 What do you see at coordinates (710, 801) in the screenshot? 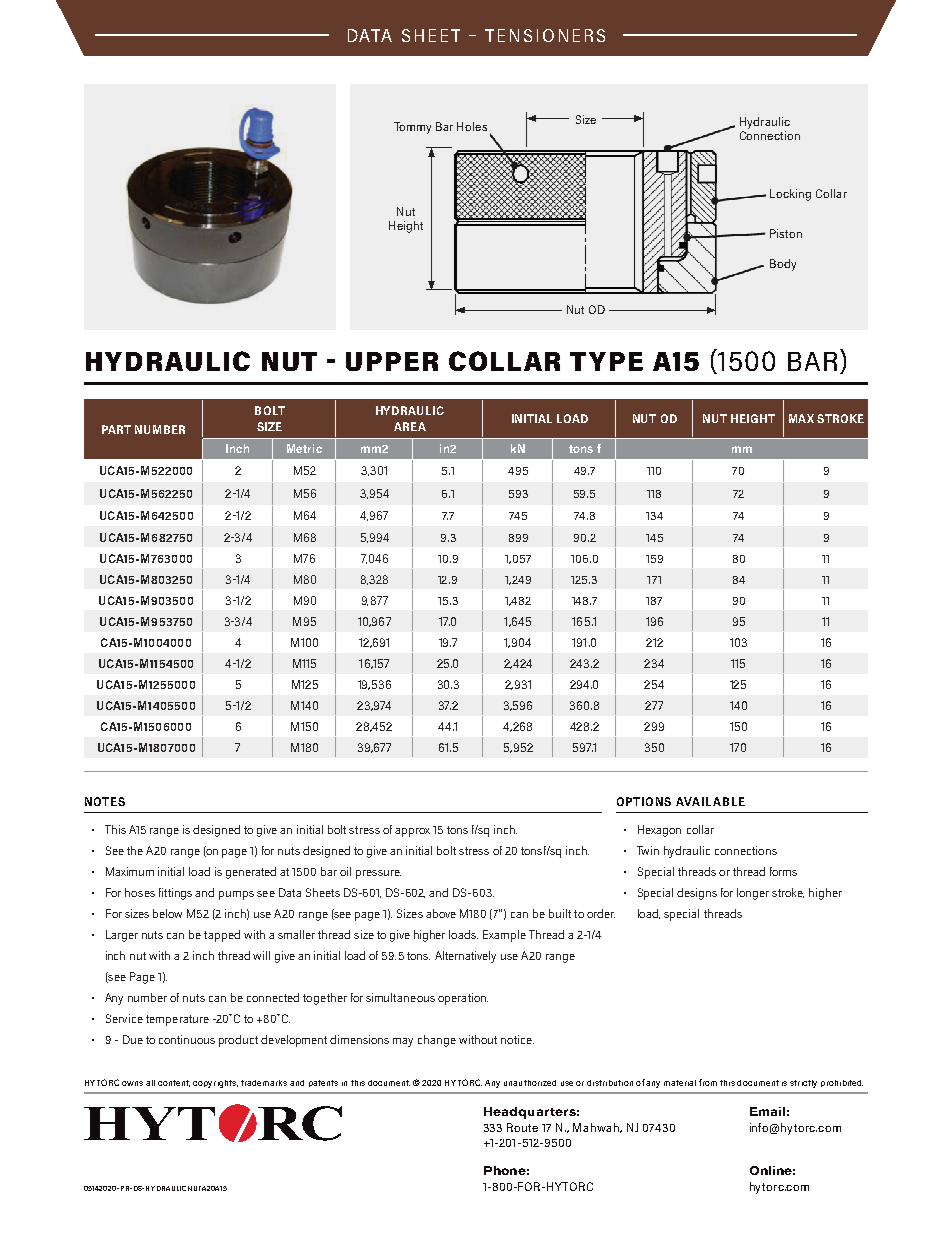
I see `AVAILABLE` at bounding box center [710, 801].
